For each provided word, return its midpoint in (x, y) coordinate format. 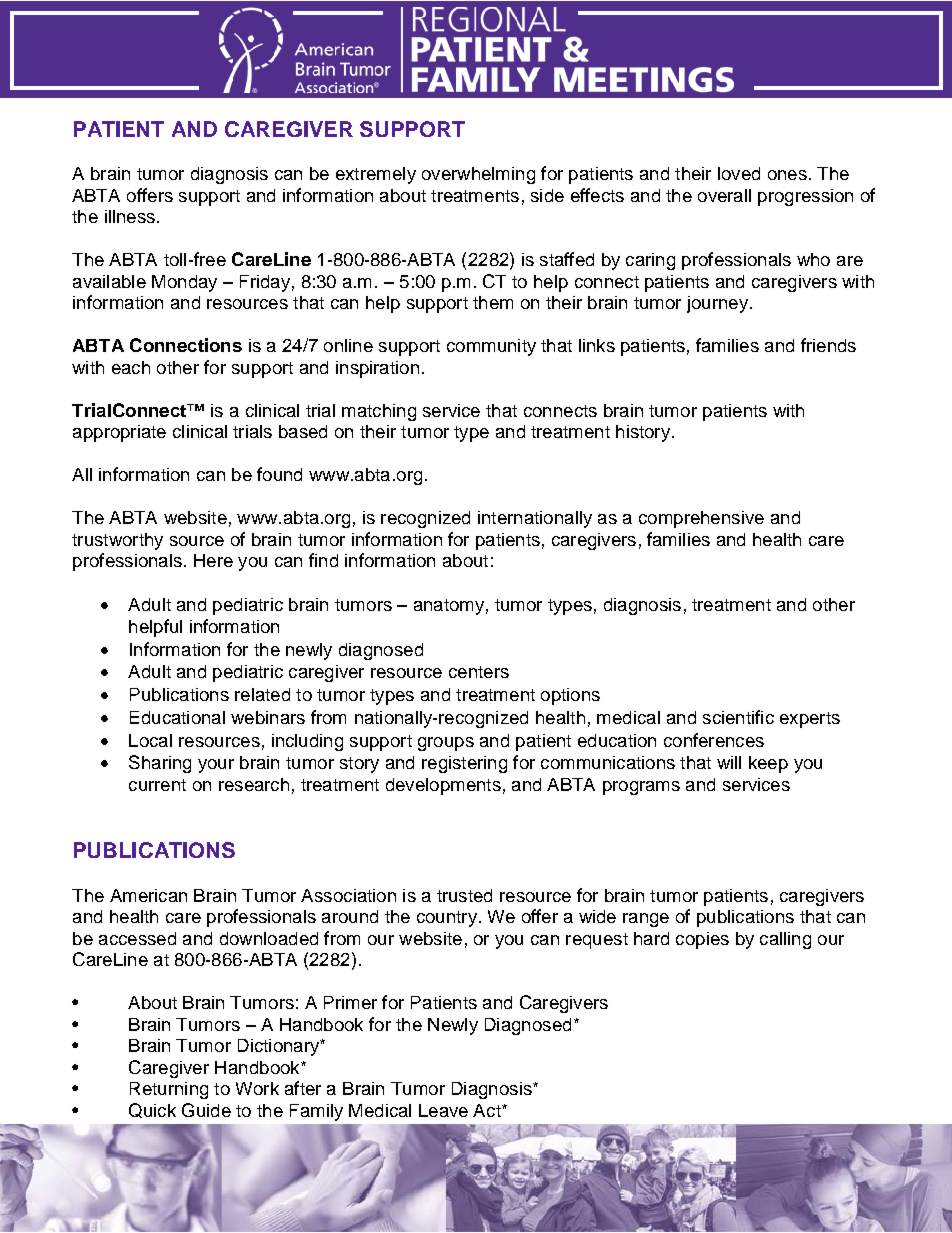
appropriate (119, 433)
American (148, 895)
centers (479, 672)
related (262, 694)
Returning (169, 1090)
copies (702, 940)
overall (724, 195)
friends (828, 345)
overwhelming (478, 175)
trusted (464, 895)
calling (785, 940)
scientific (738, 717)
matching (379, 412)
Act (488, 1110)
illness (130, 216)
